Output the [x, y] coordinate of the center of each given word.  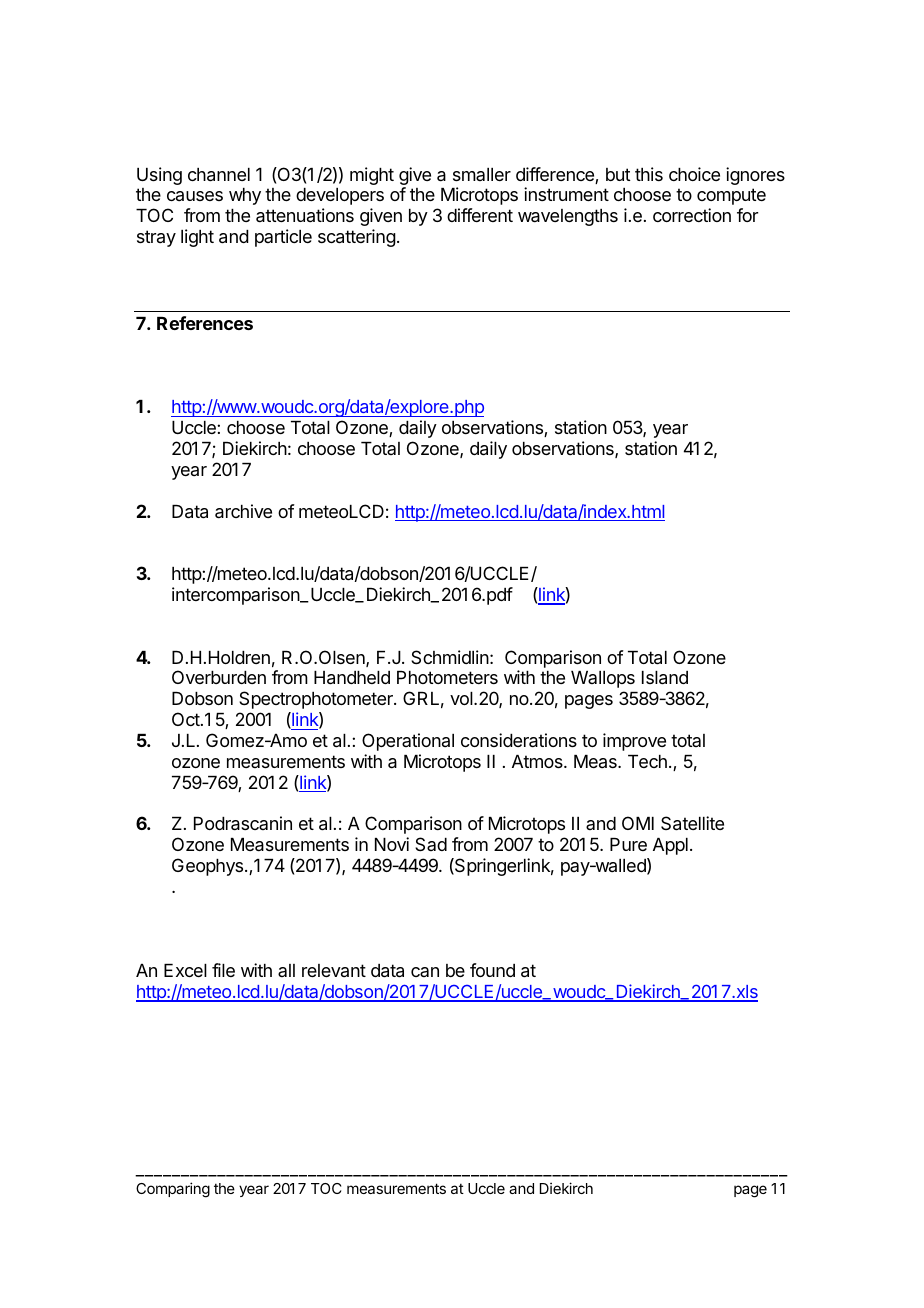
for [747, 215]
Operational [408, 742]
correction [692, 215]
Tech [647, 761]
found [492, 970]
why [245, 196]
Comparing [173, 1190]
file [223, 970]
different [480, 215]
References [205, 323]
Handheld [352, 678]
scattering [357, 238]
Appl [670, 846]
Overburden [219, 677]
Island [665, 678]
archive [243, 511]
